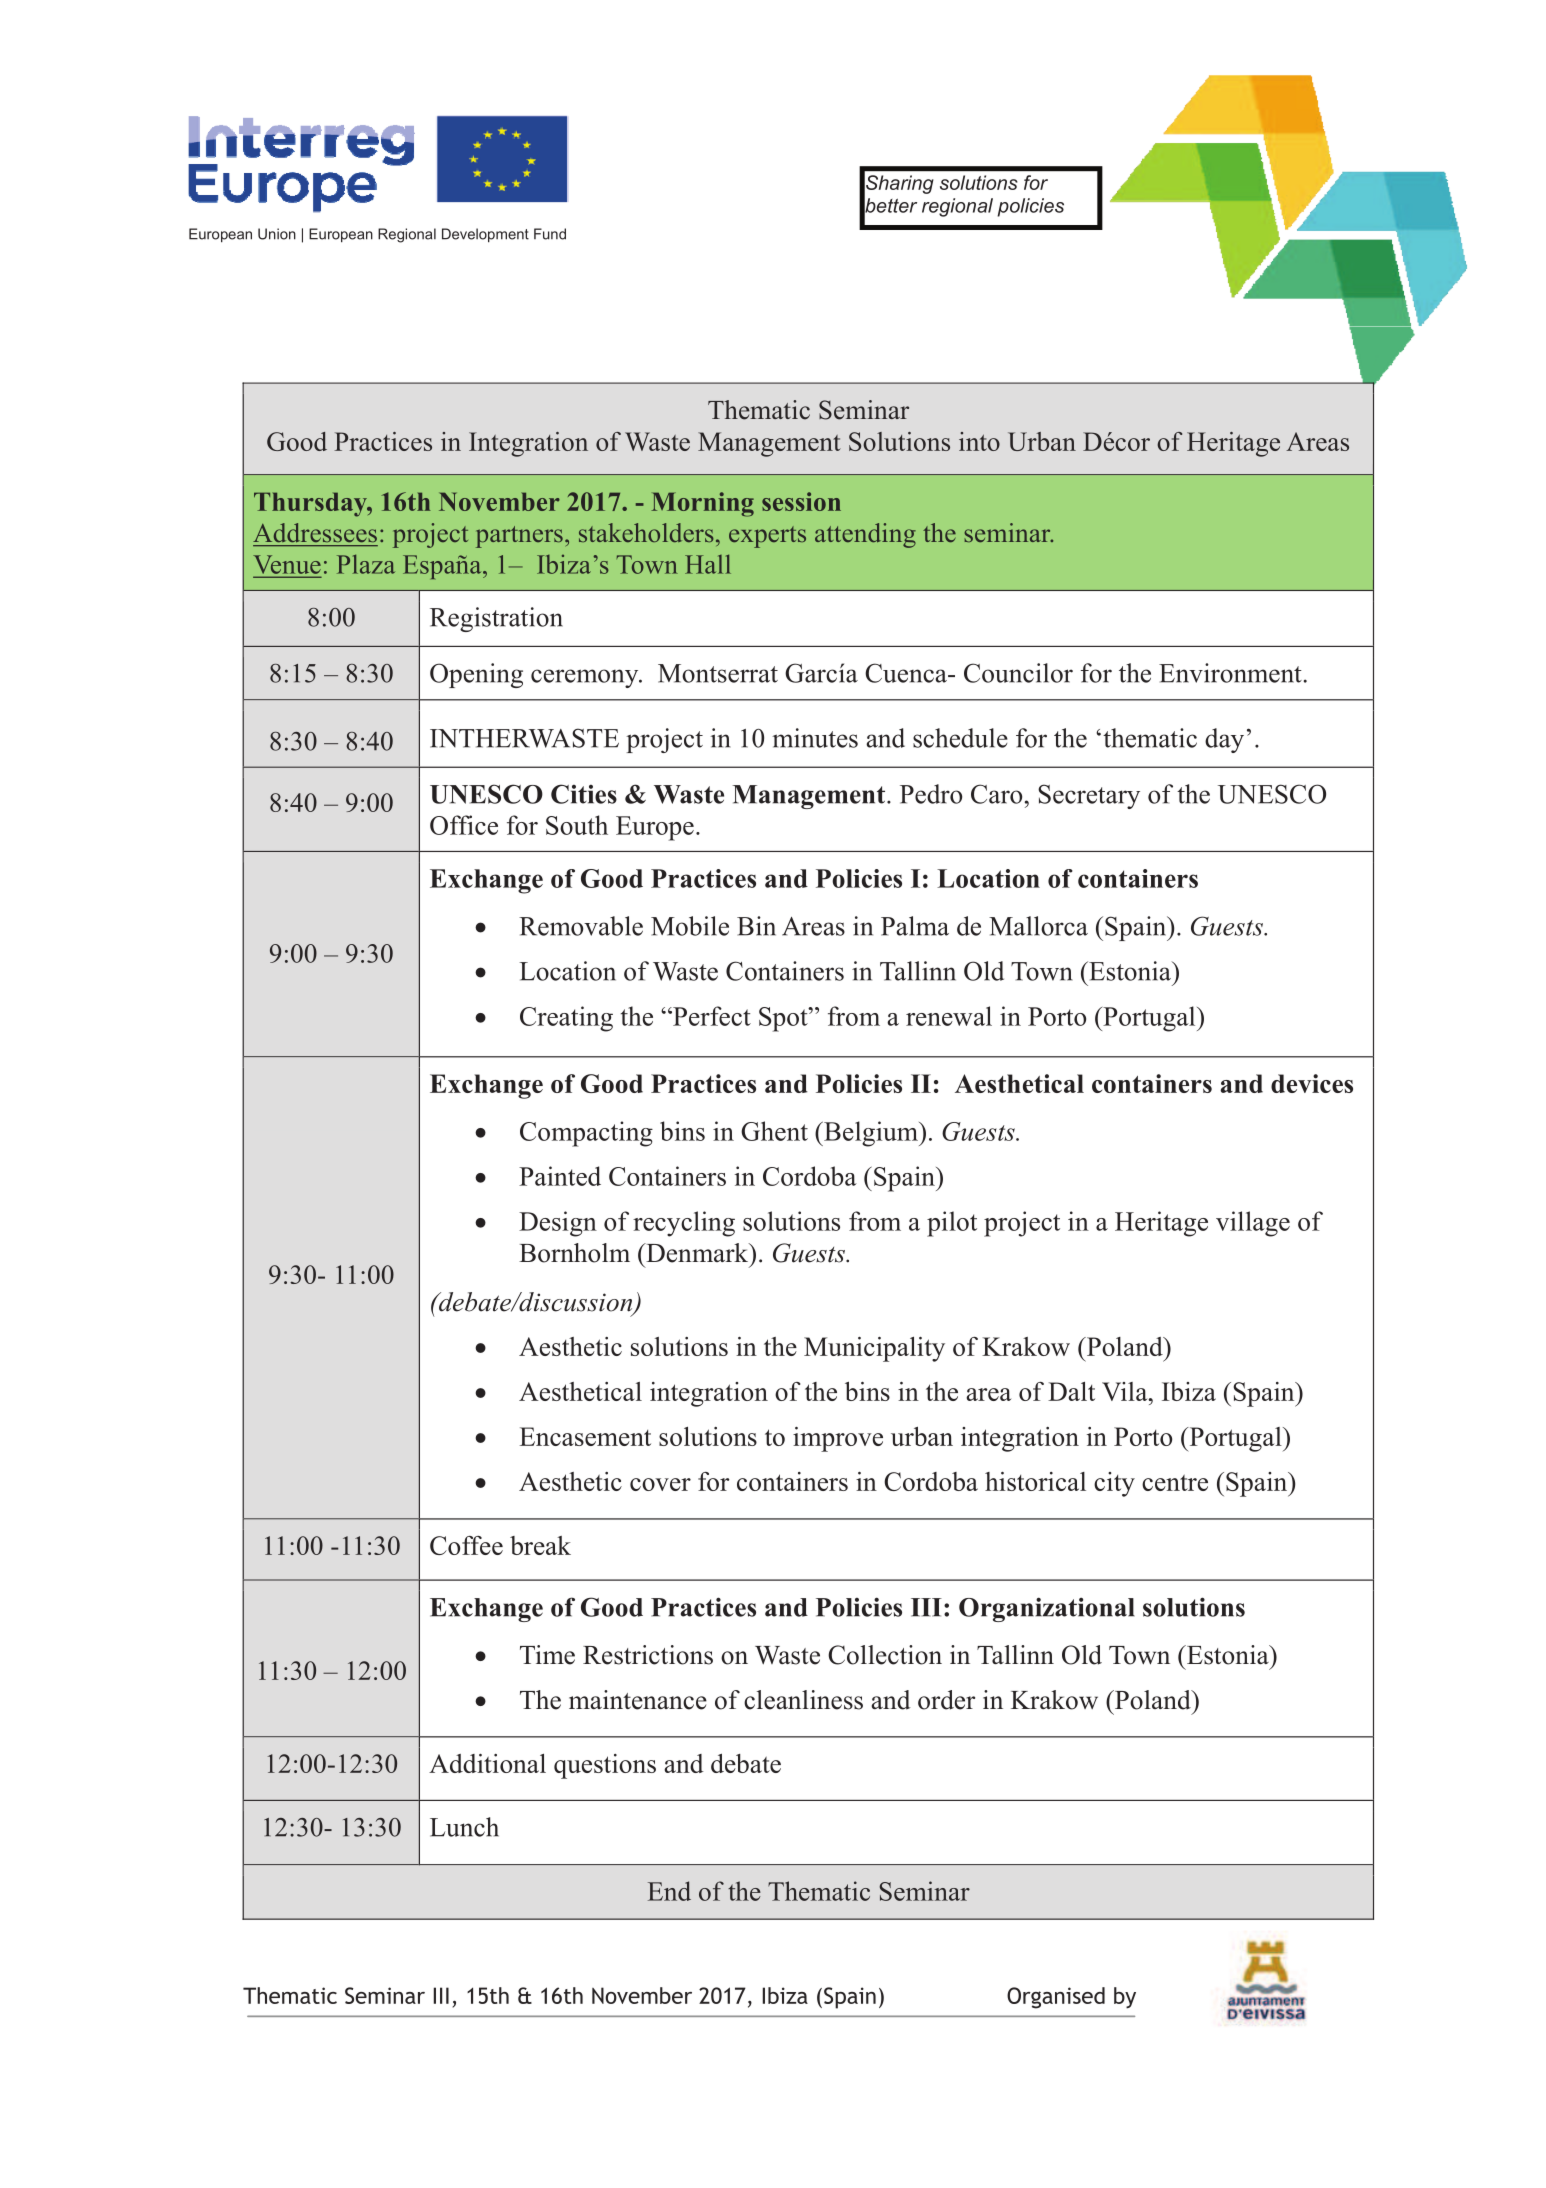 This image has width=1546, height=2188. I want to click on into, so click(979, 441).
